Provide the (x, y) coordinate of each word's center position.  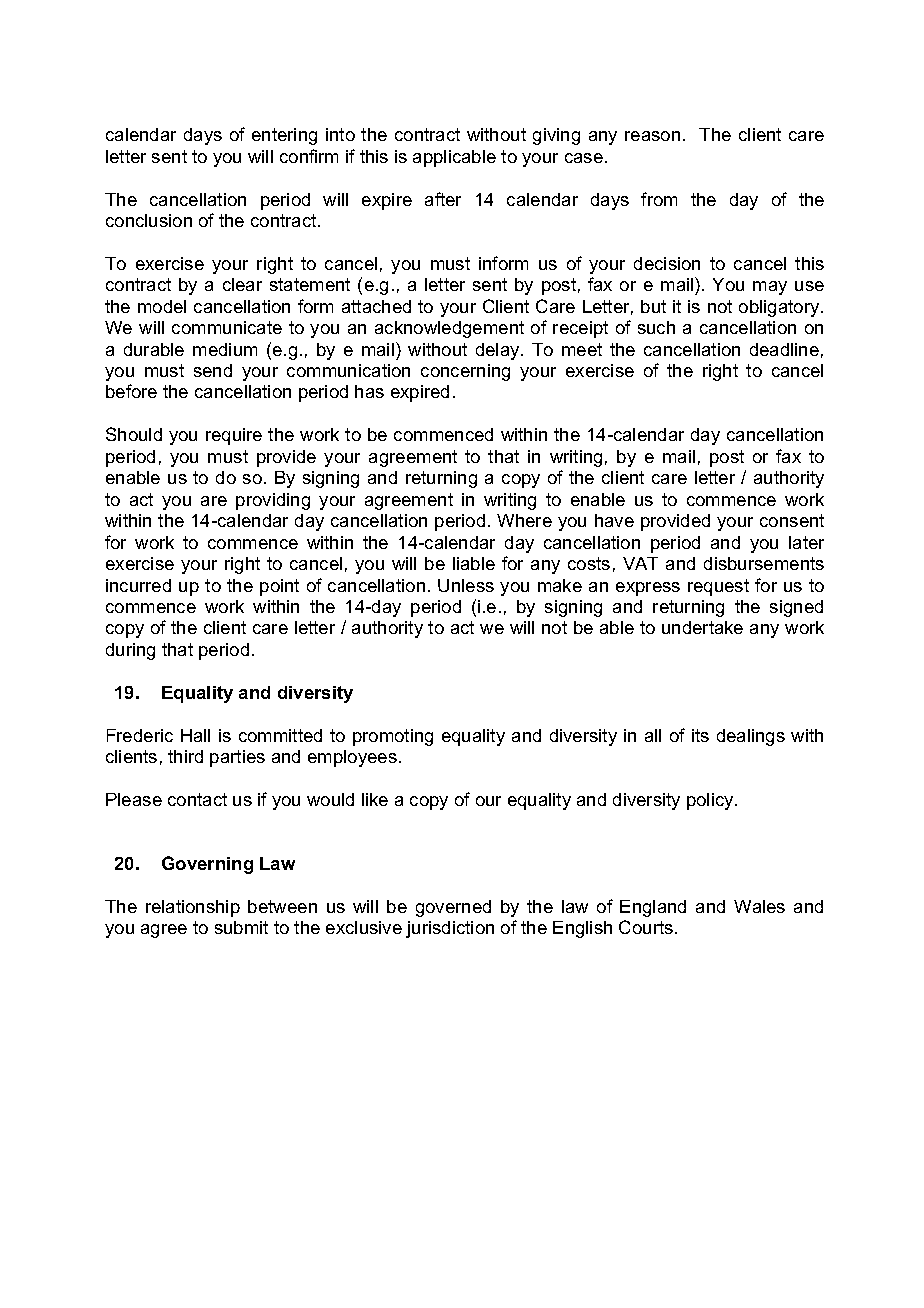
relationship (193, 908)
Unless (466, 585)
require (234, 436)
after (443, 199)
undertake (702, 627)
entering (284, 136)
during (130, 651)
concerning (465, 372)
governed (453, 908)
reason (652, 136)
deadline (784, 349)
